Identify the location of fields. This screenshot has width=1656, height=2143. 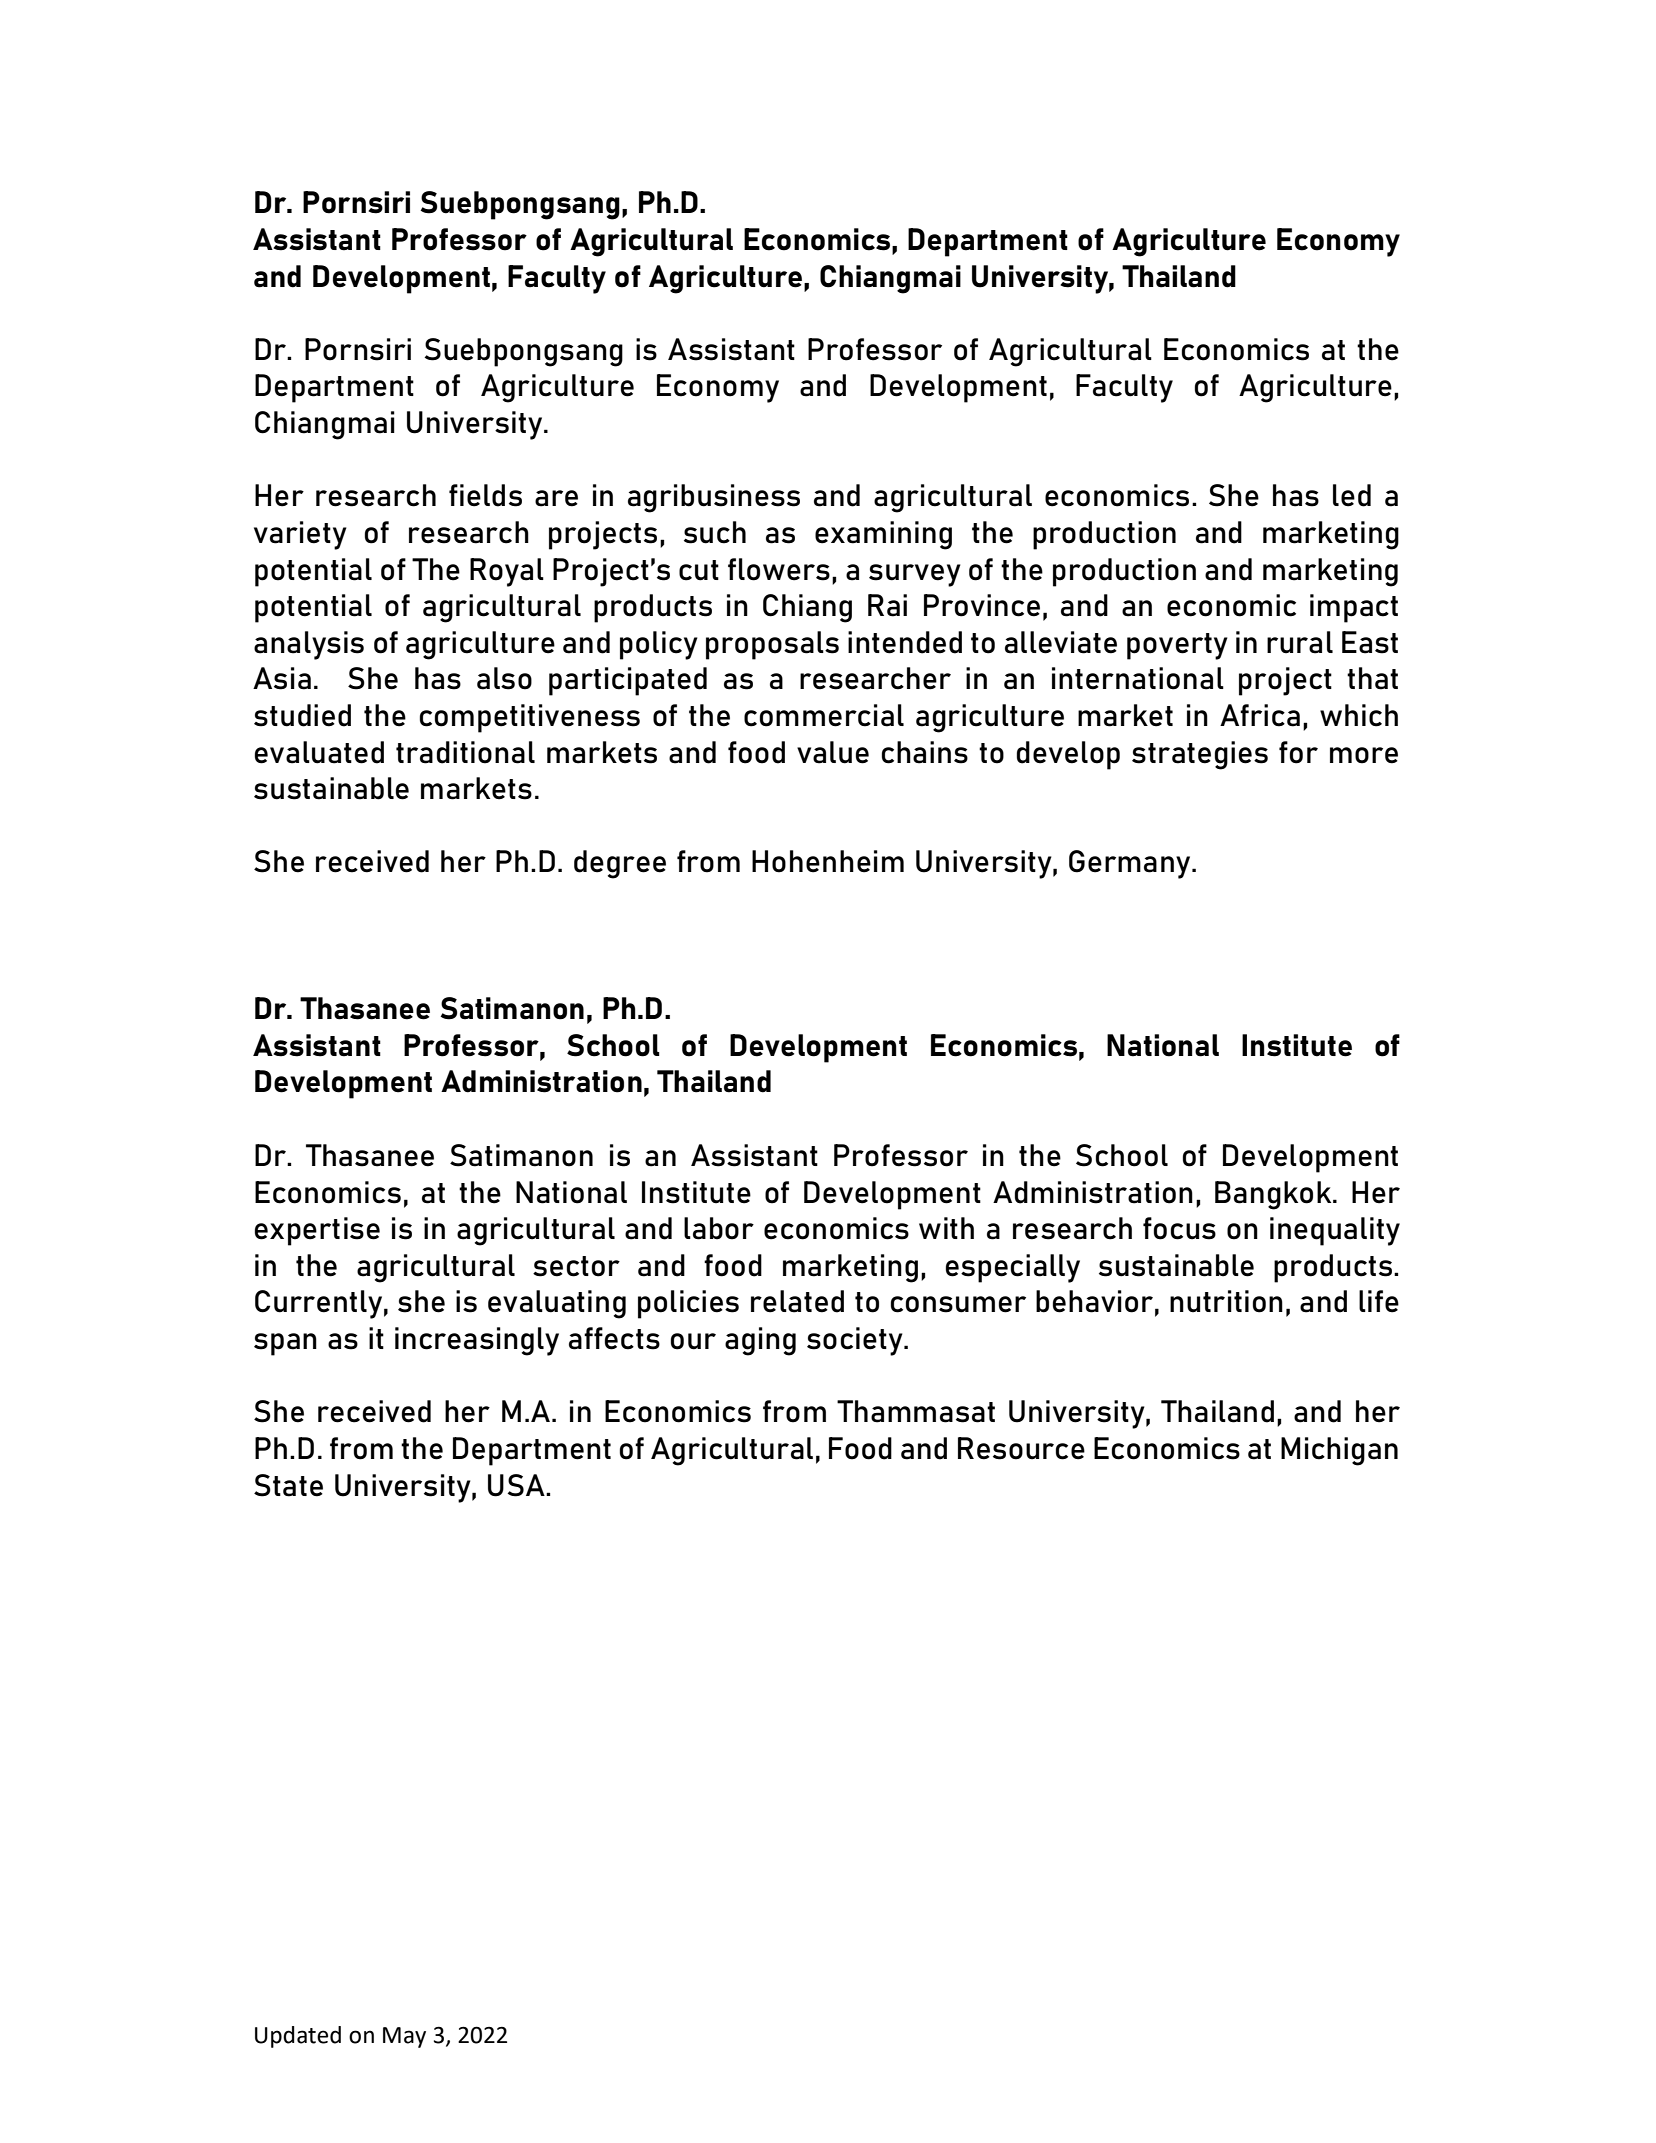
(485, 495).
